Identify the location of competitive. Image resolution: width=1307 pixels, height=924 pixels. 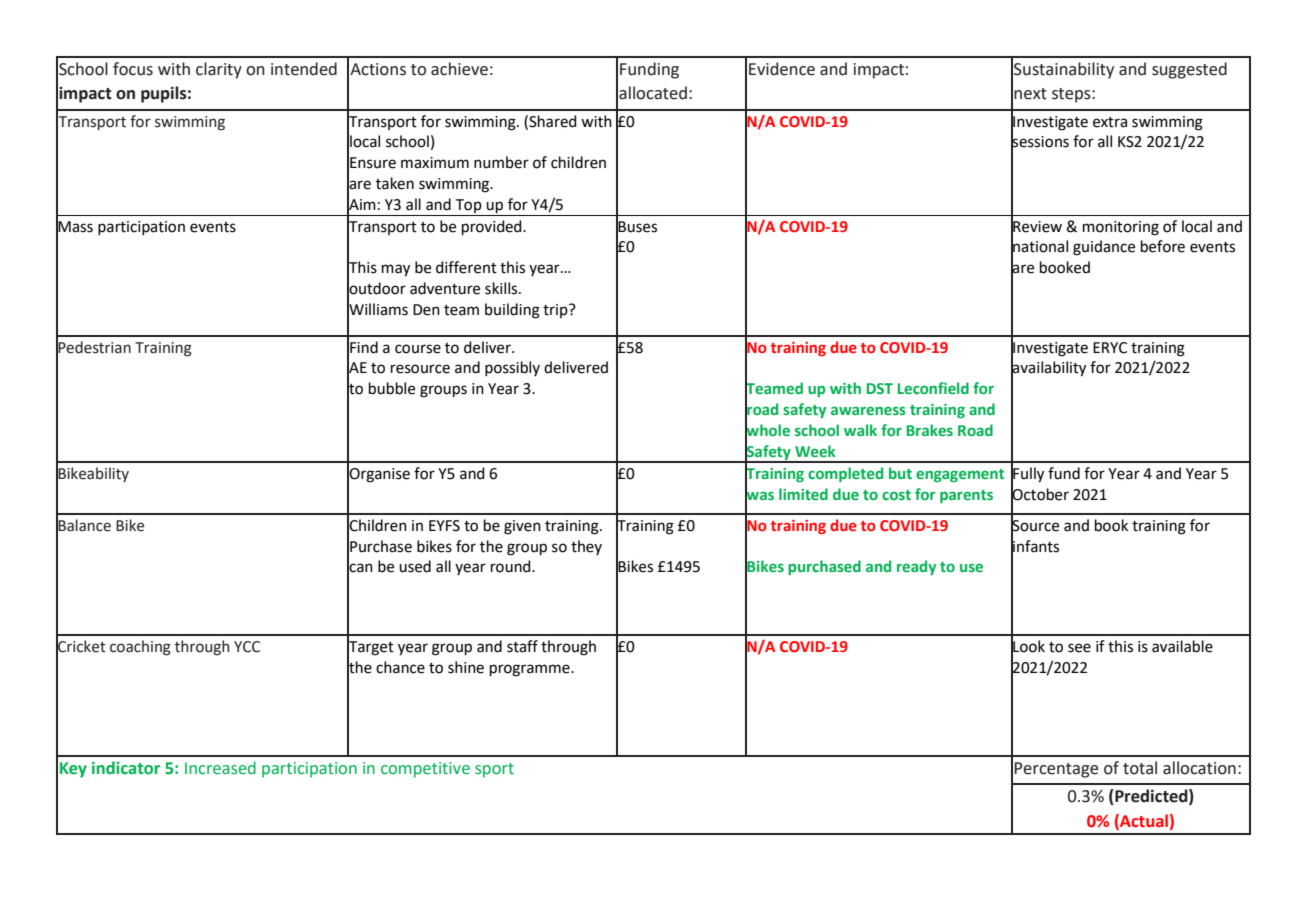
(425, 770).
